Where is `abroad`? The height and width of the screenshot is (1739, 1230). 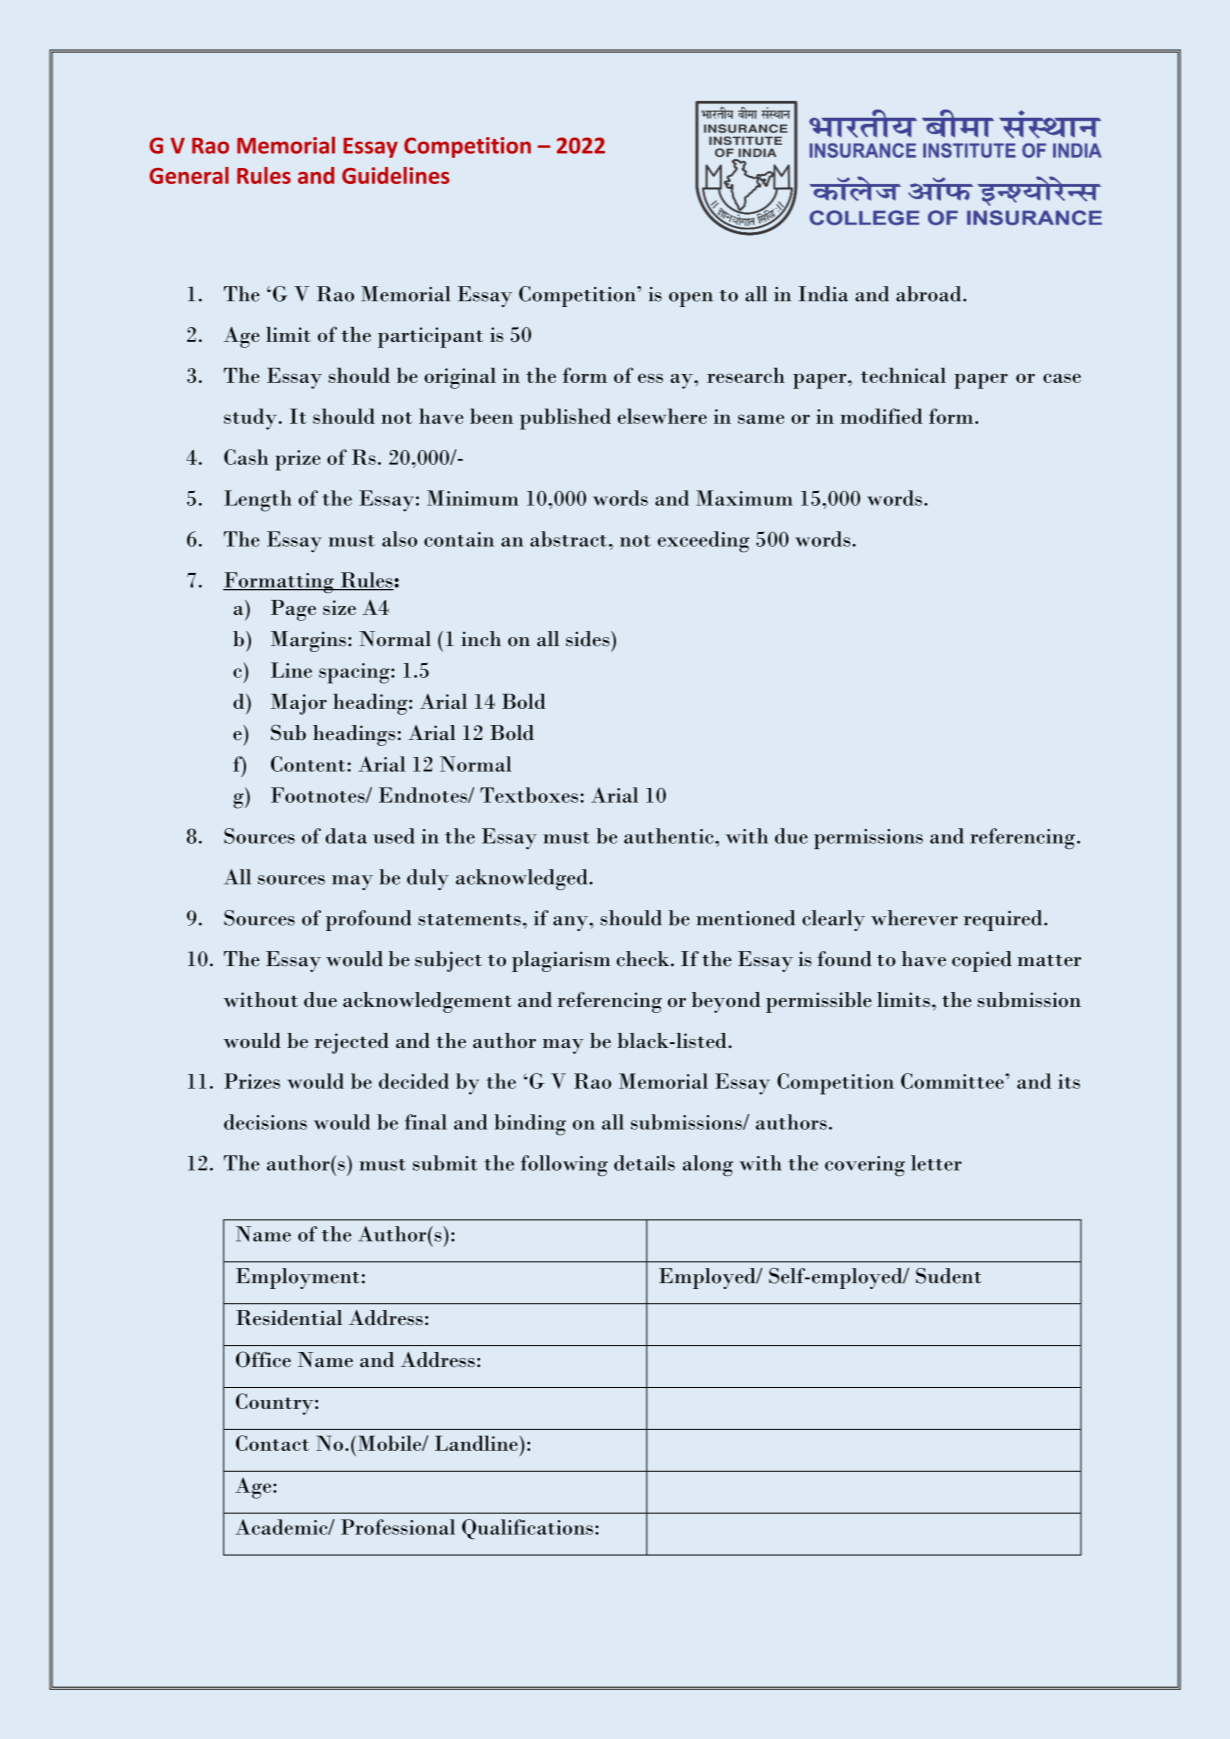 abroad is located at coordinates (930, 294).
